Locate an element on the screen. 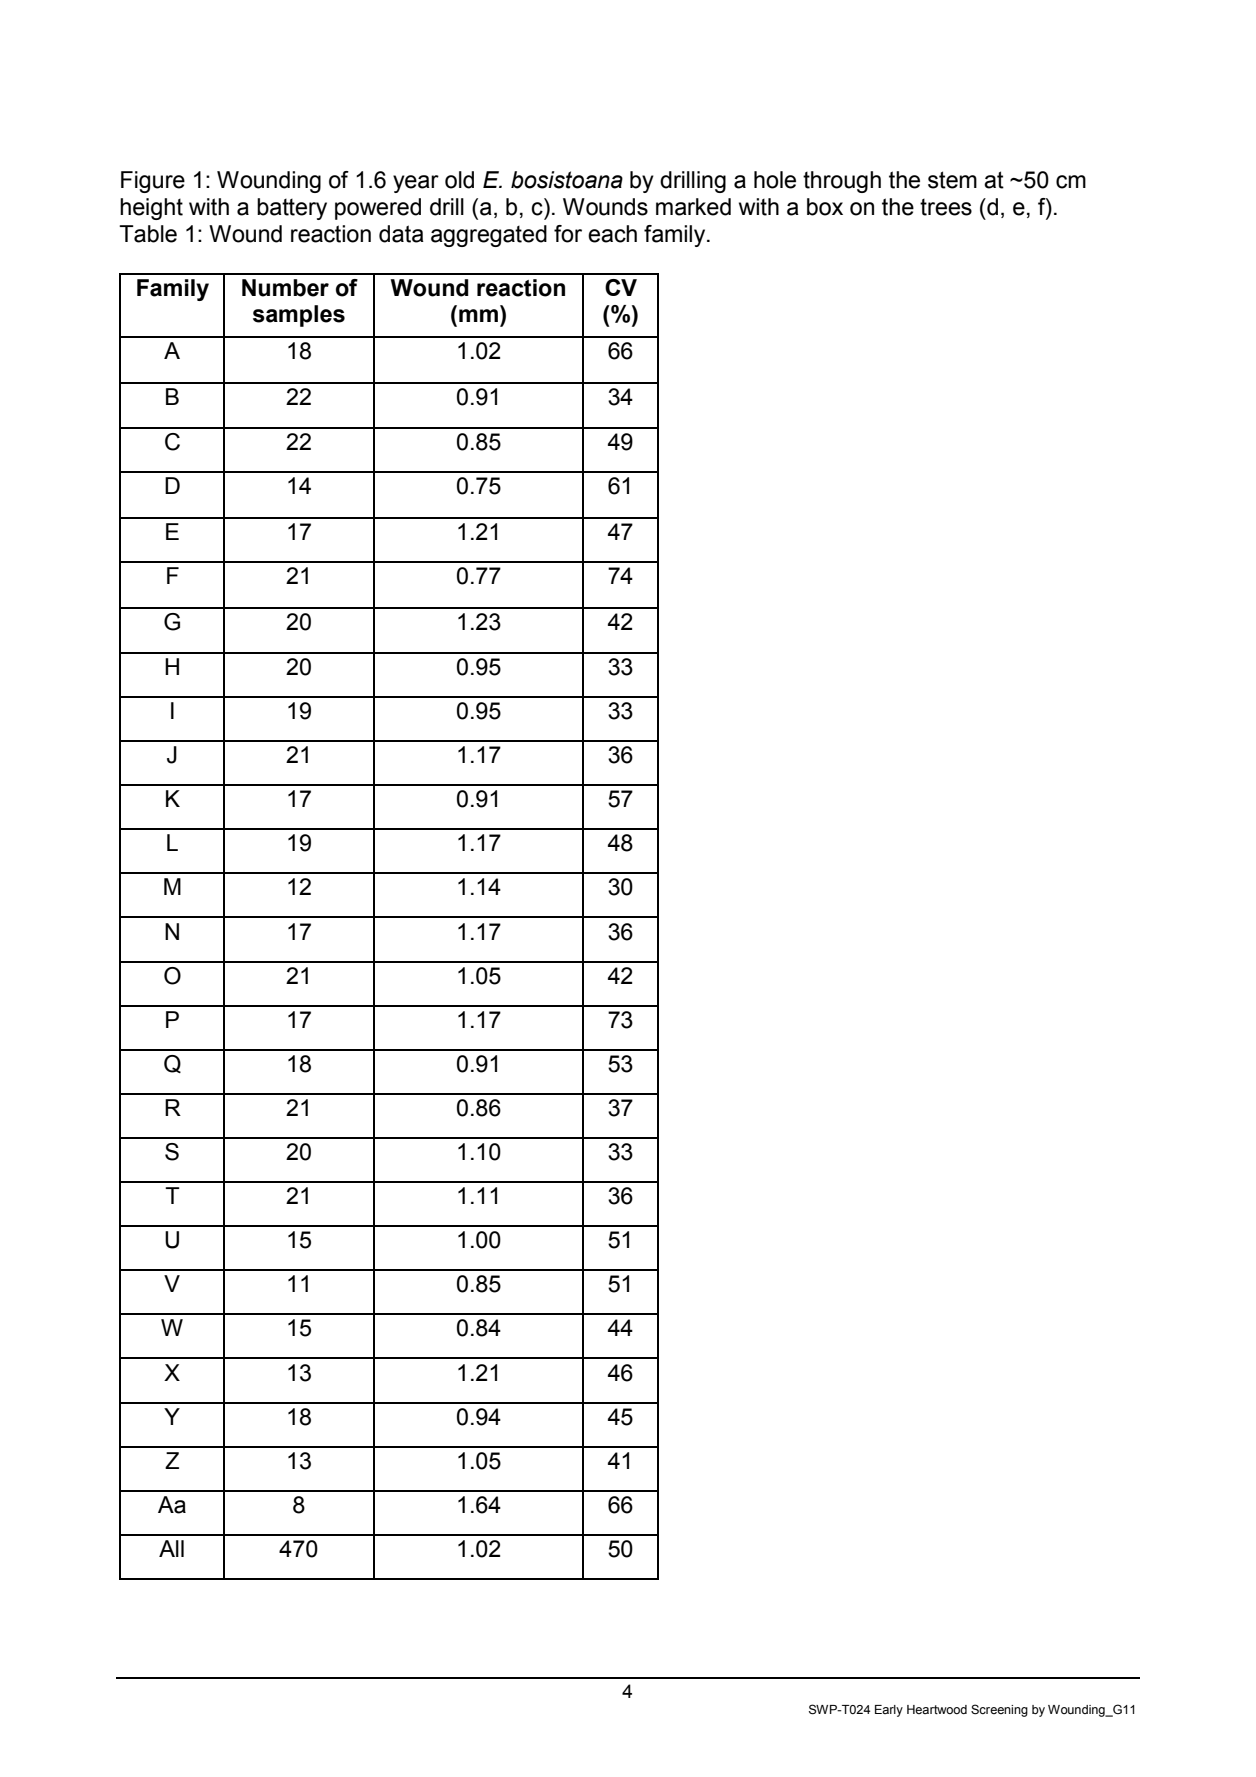  samples is located at coordinates (299, 316).
